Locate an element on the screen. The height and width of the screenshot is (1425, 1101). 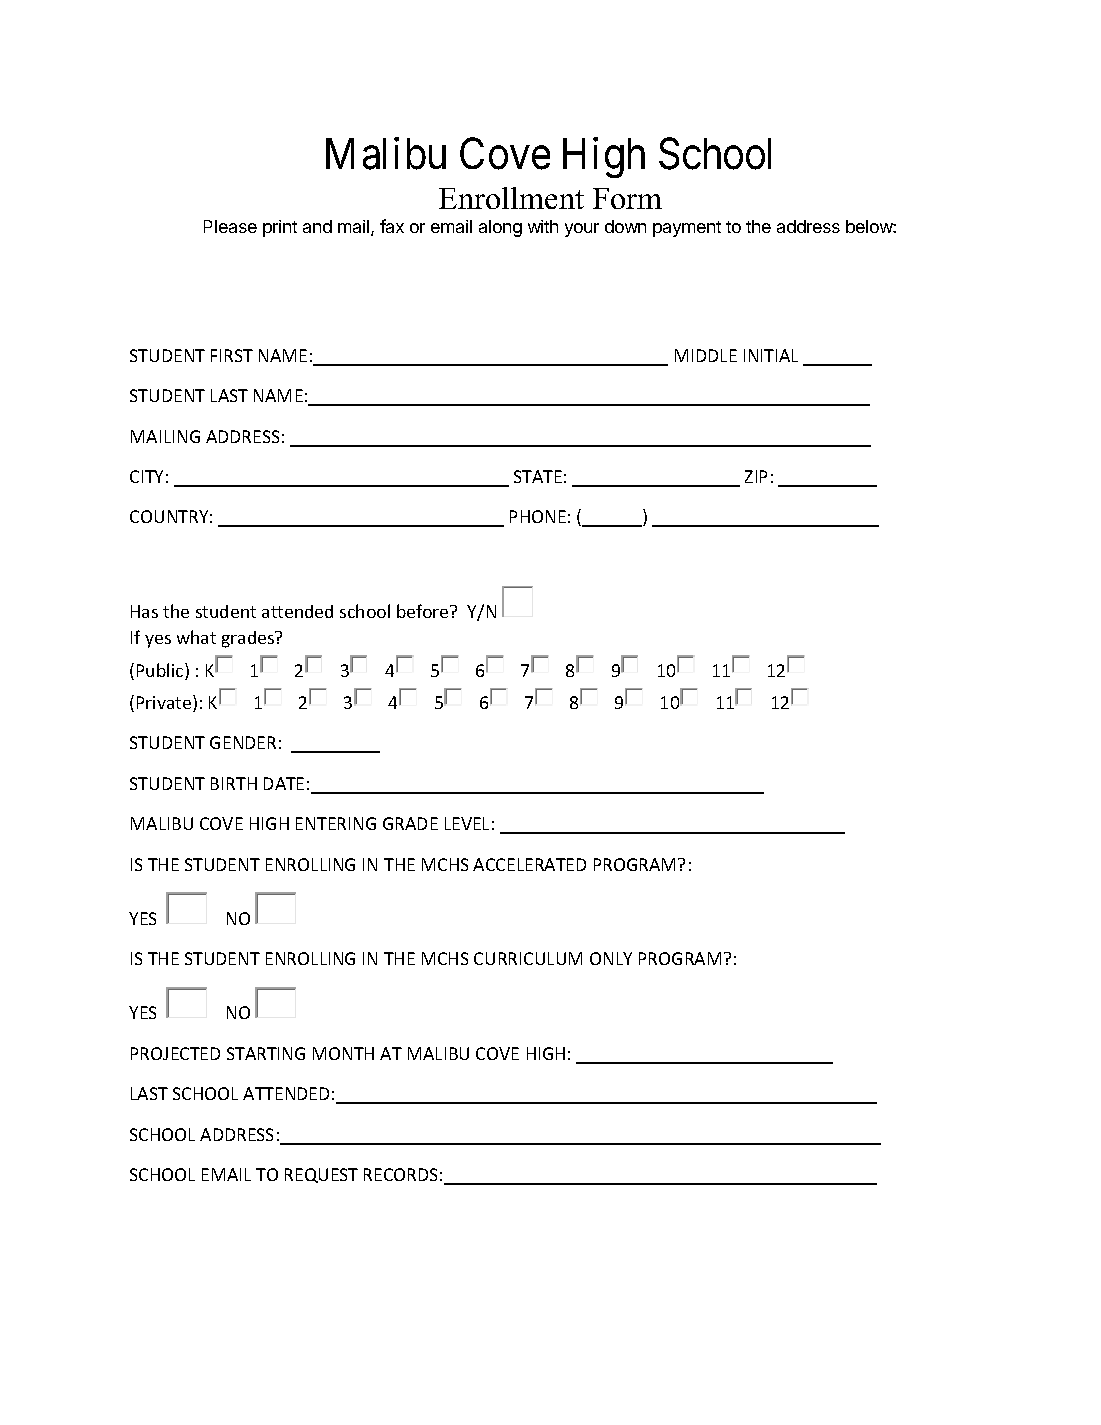
before is located at coordinates (424, 611).
